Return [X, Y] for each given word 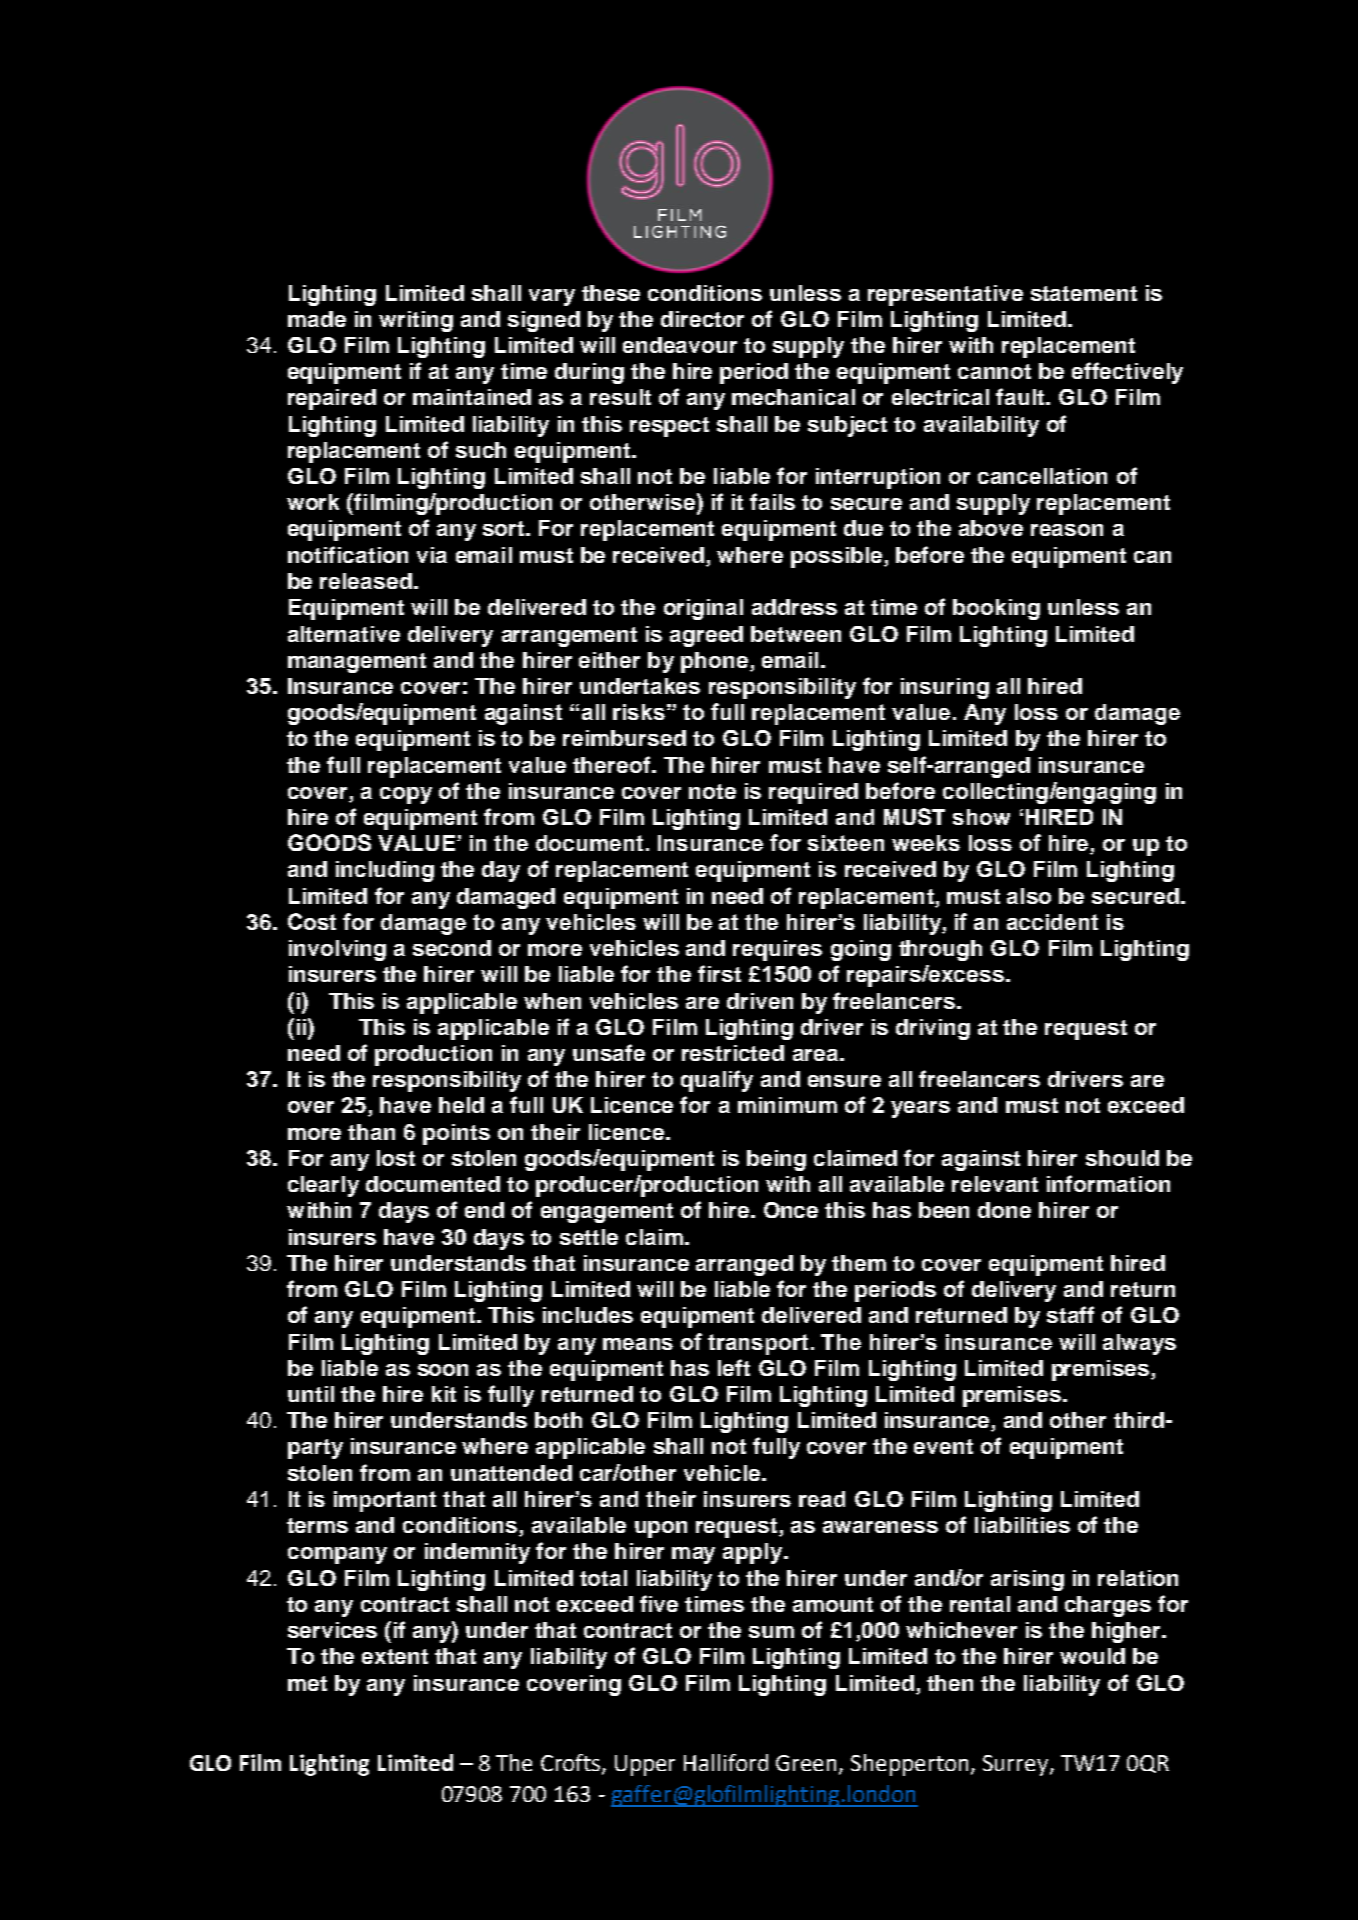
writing [416, 321]
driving [933, 1029]
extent [395, 1656]
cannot [994, 371]
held [461, 1105]
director [702, 319]
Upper [645, 1765]
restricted [733, 1053]
